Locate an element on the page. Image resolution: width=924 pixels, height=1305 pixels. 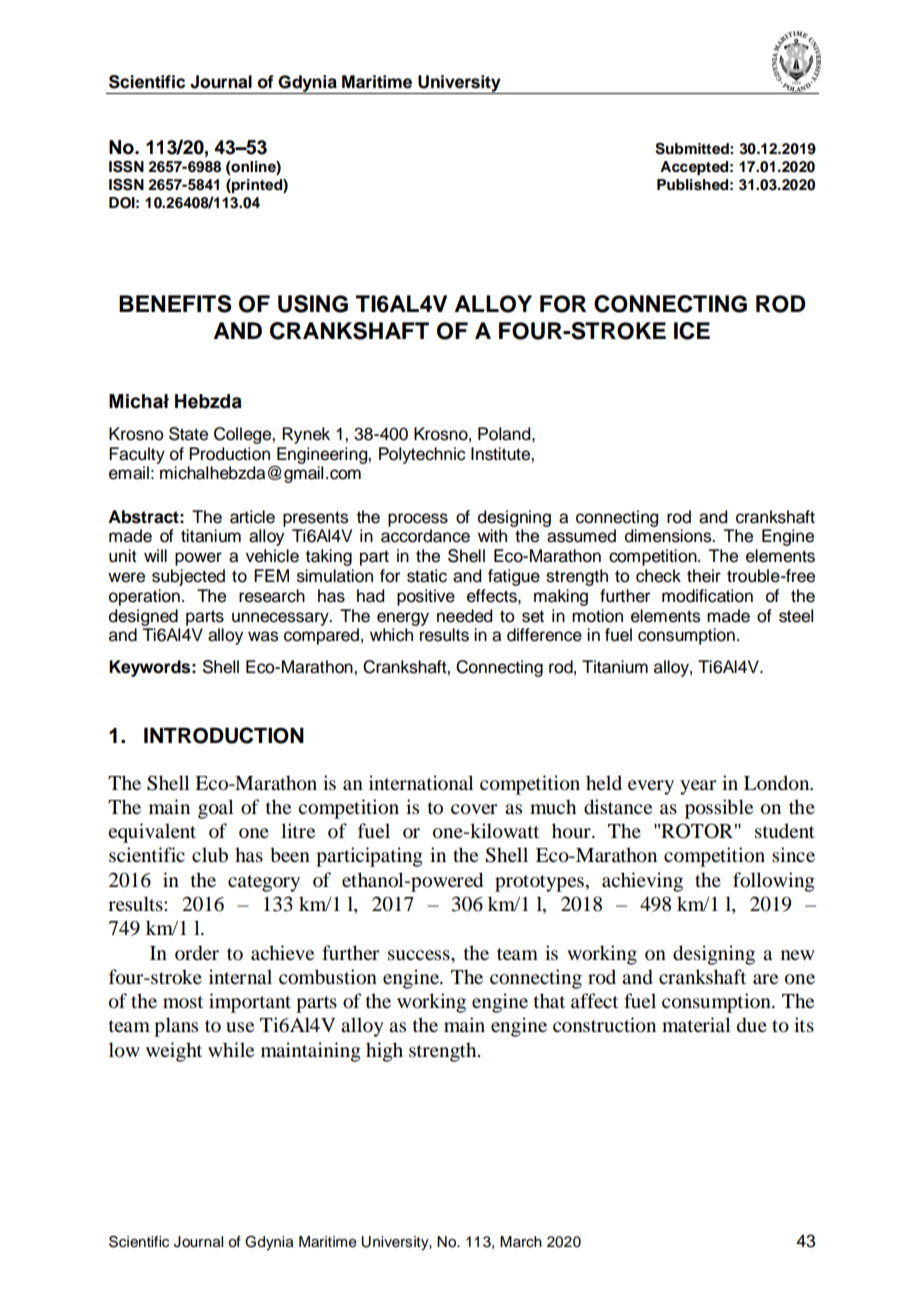
success is located at coordinates (420, 955).
